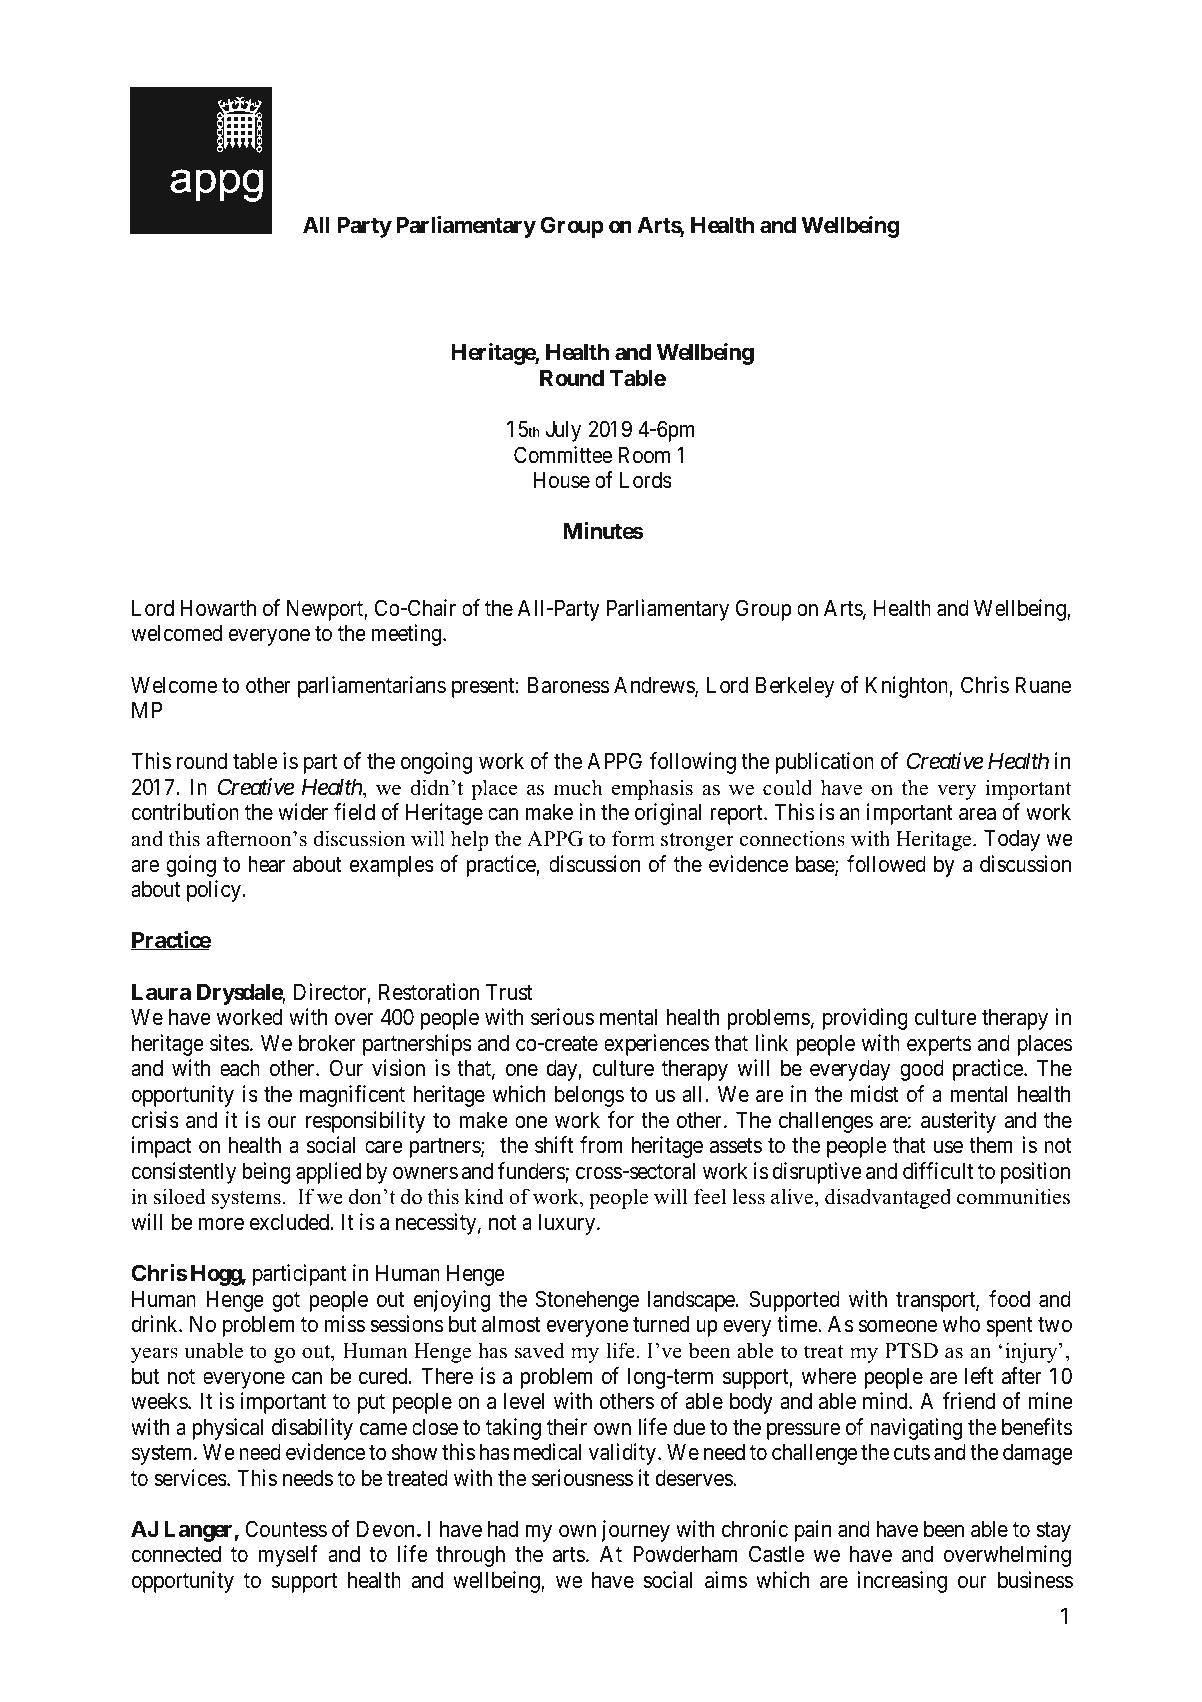 The height and width of the screenshot is (1702, 1202). What do you see at coordinates (303, 812) in the screenshot?
I see `wider` at bounding box center [303, 812].
